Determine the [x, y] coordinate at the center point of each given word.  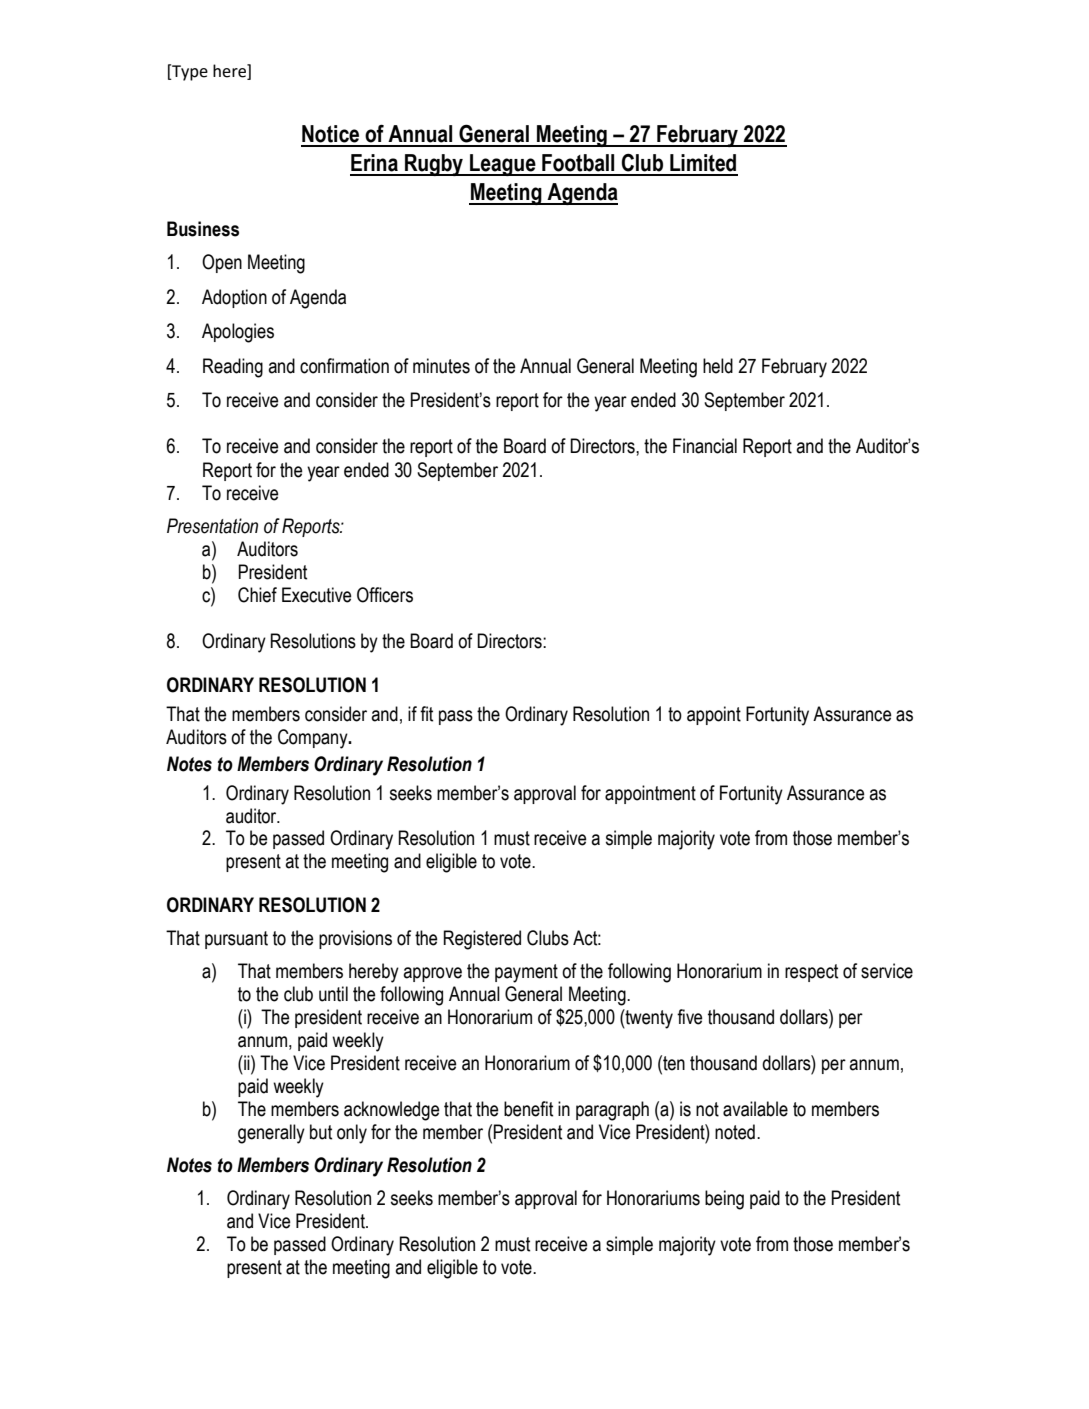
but [321, 1132]
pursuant [236, 940]
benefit [528, 1109]
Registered [482, 940]
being [724, 1200]
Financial [705, 446]
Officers [385, 595]
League [503, 165]
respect [811, 973]
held [718, 366]
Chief [257, 595]
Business [203, 229]
